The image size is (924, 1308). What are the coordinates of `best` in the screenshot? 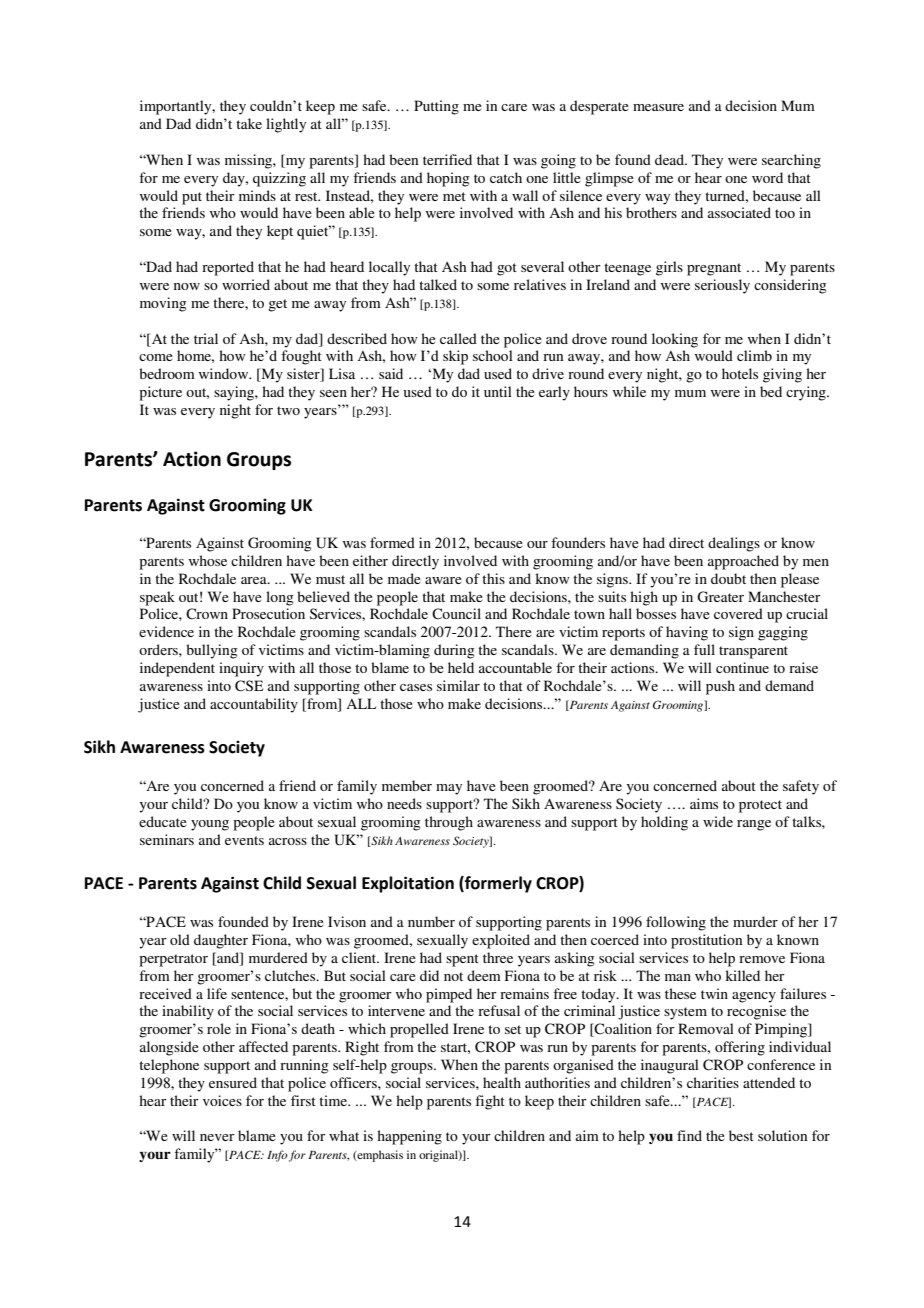 It's located at (741, 1135).
